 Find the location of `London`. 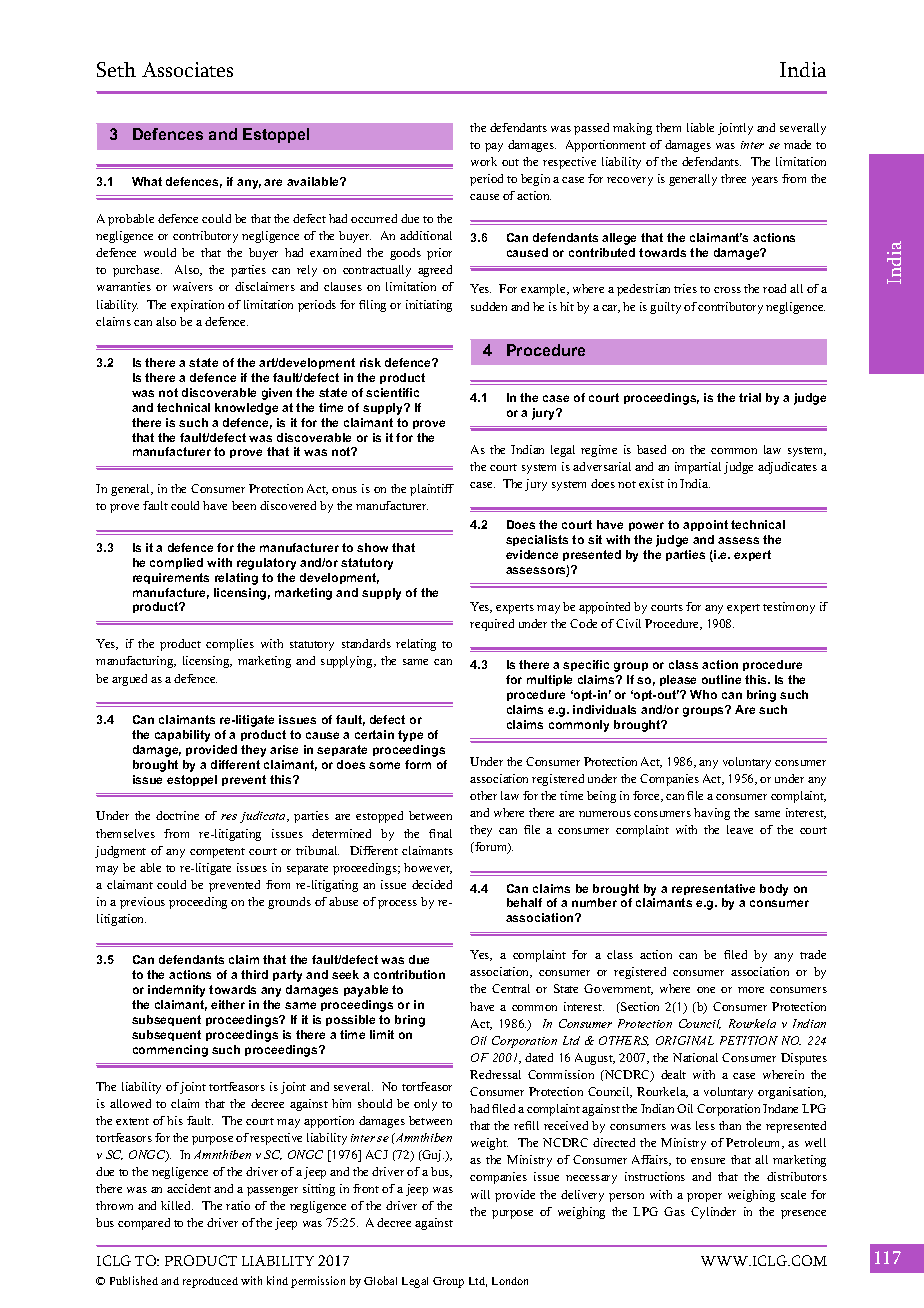

London is located at coordinates (510, 1281).
